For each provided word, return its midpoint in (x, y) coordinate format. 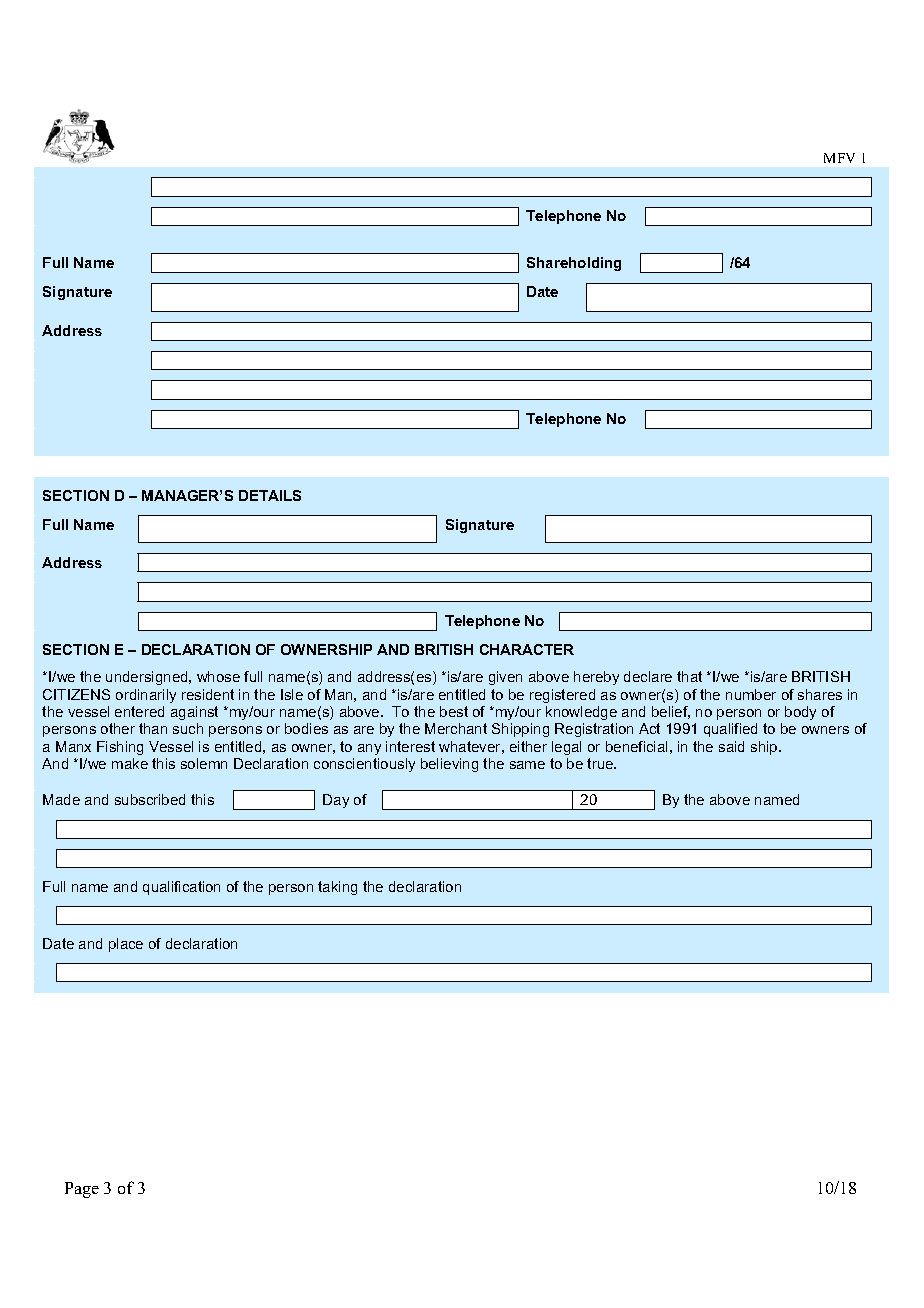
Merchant (456, 728)
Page (82, 1190)
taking (337, 888)
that (689, 676)
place (126, 945)
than (153, 728)
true (601, 763)
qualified (730, 730)
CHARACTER (527, 649)
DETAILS (270, 495)
